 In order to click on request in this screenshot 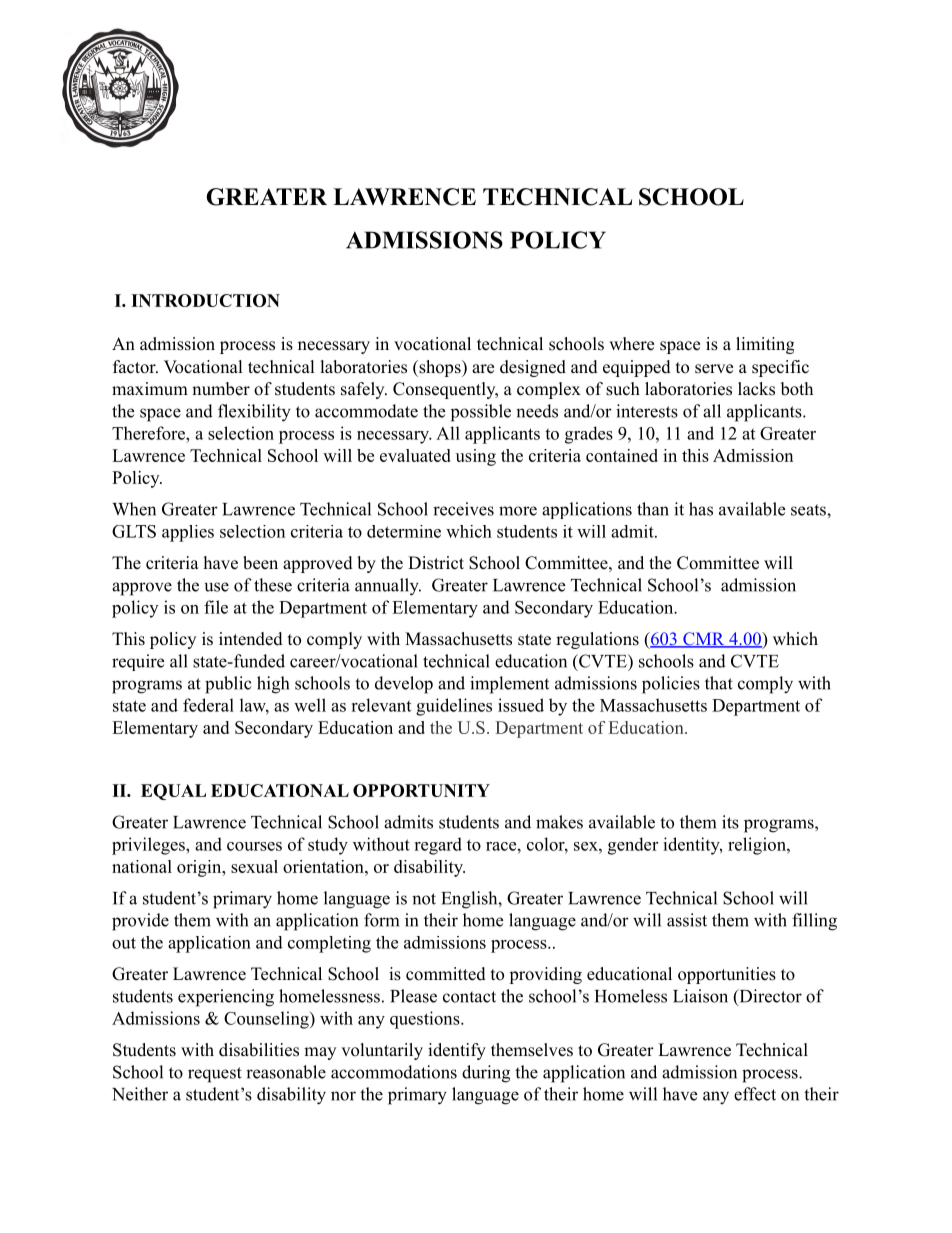, I will do `click(215, 1075)`.
